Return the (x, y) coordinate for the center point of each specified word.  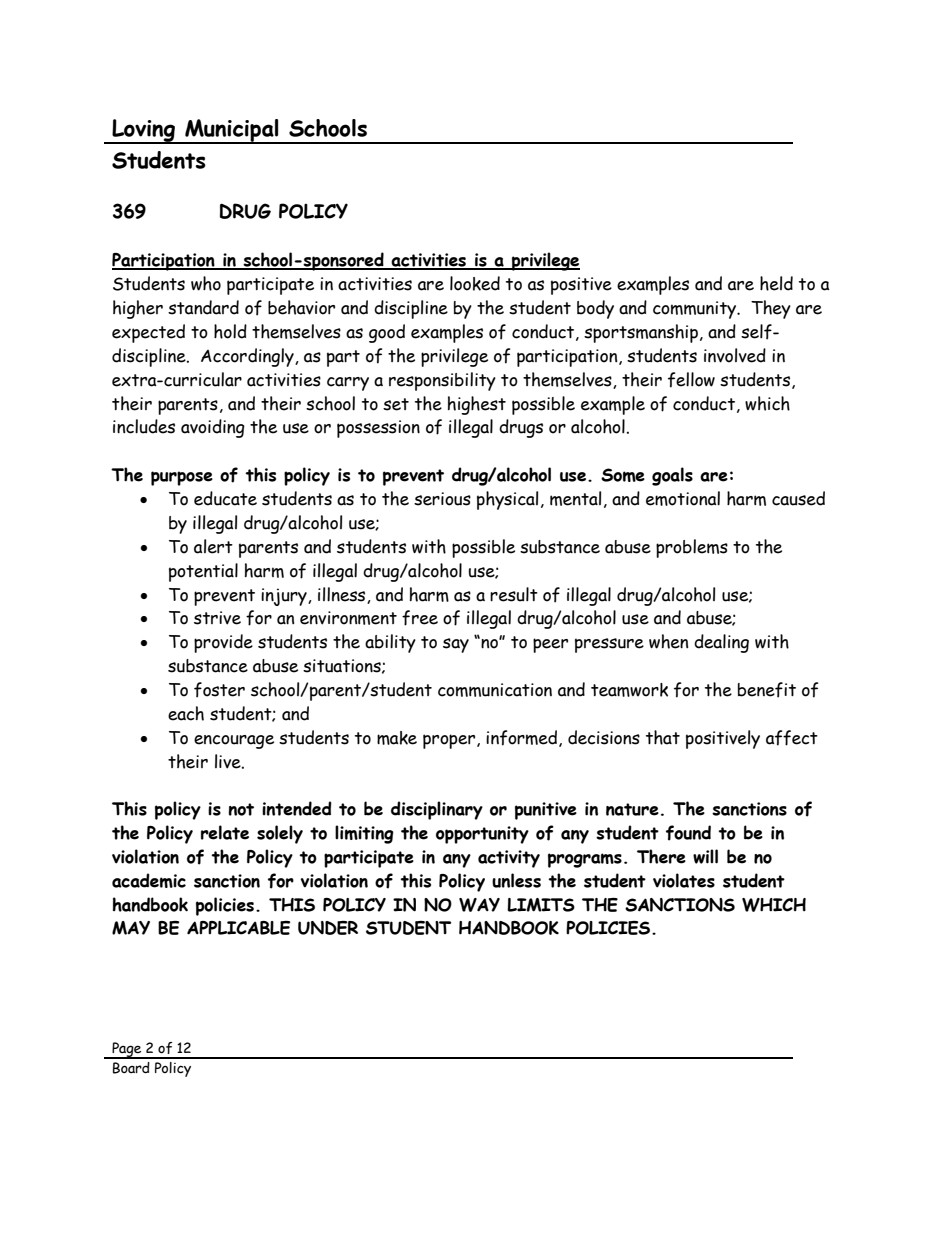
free (420, 618)
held (776, 283)
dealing (721, 643)
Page (127, 1050)
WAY (479, 905)
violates (684, 880)
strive (217, 618)
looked (475, 283)
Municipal (232, 131)
